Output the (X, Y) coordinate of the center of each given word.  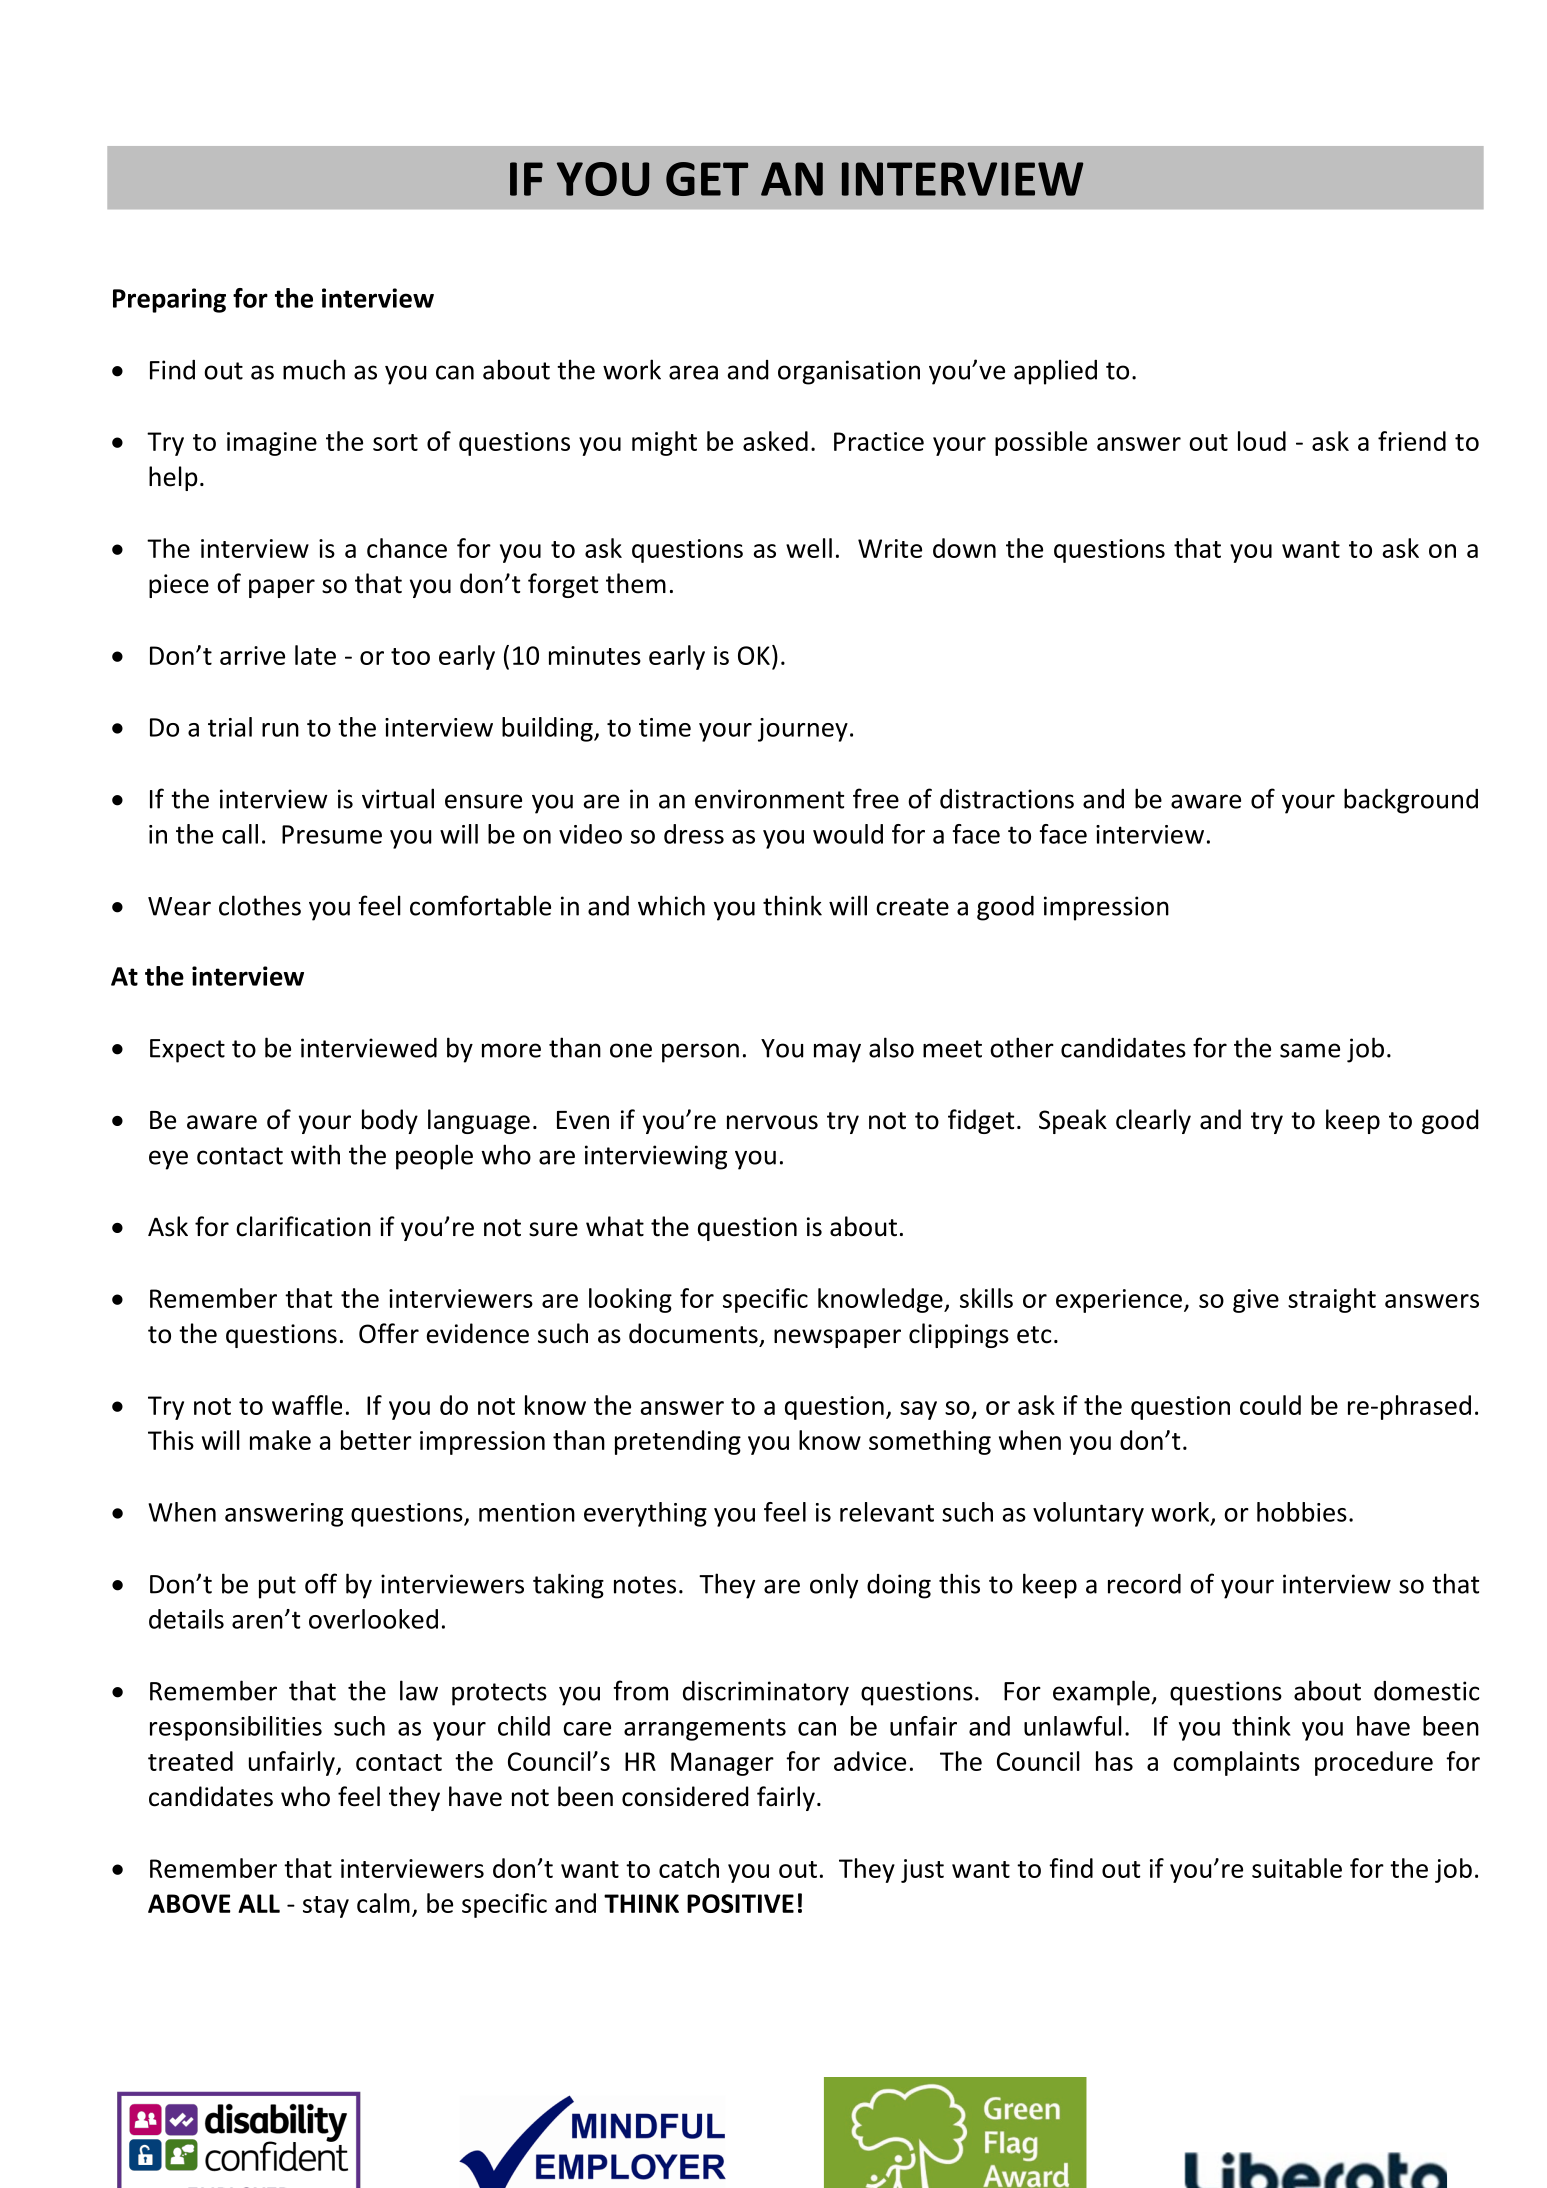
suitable (1297, 1868)
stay (326, 1907)
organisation (849, 372)
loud (1262, 441)
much (314, 369)
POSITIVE (740, 1903)
